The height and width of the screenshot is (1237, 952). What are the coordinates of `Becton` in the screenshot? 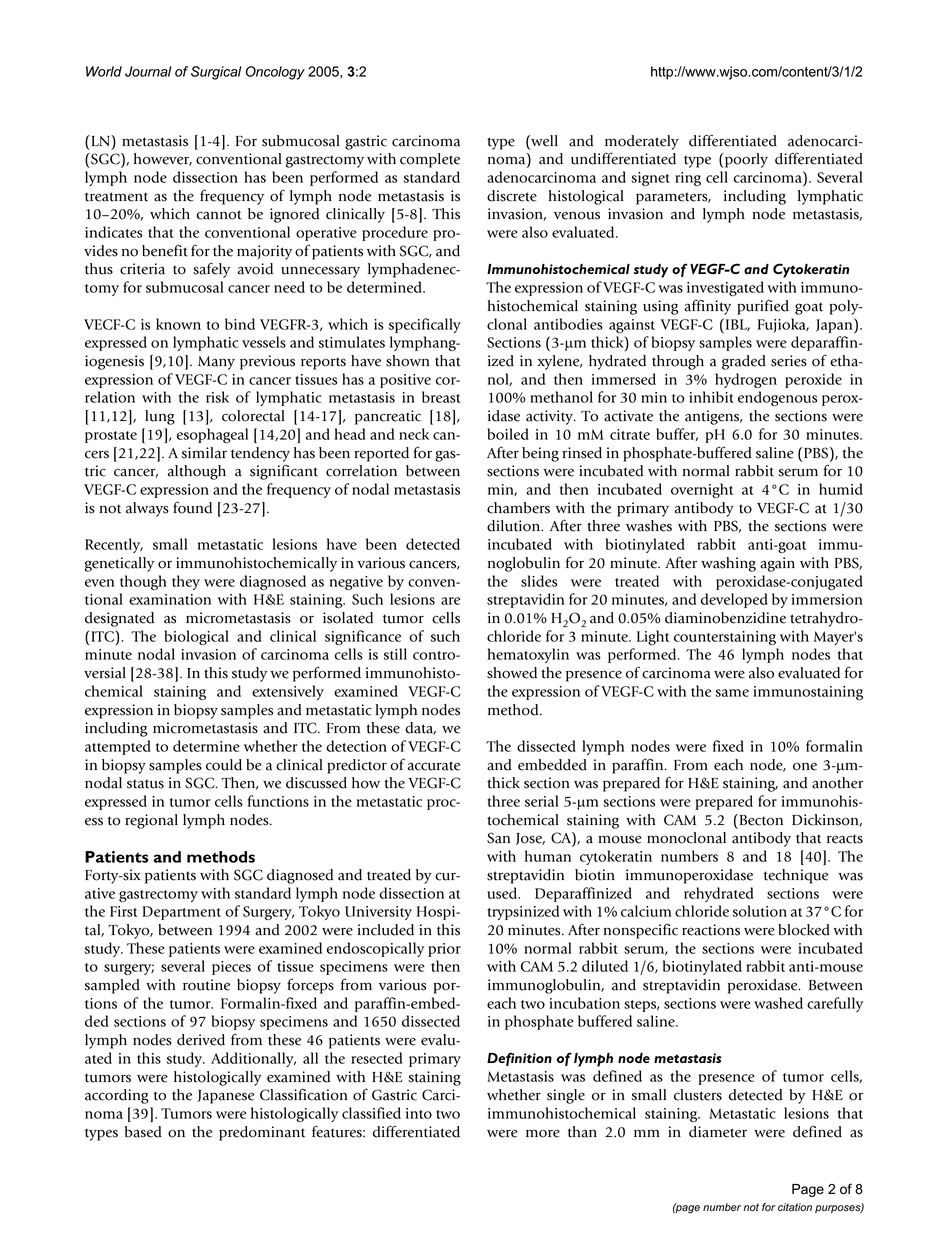 It's located at (760, 820).
